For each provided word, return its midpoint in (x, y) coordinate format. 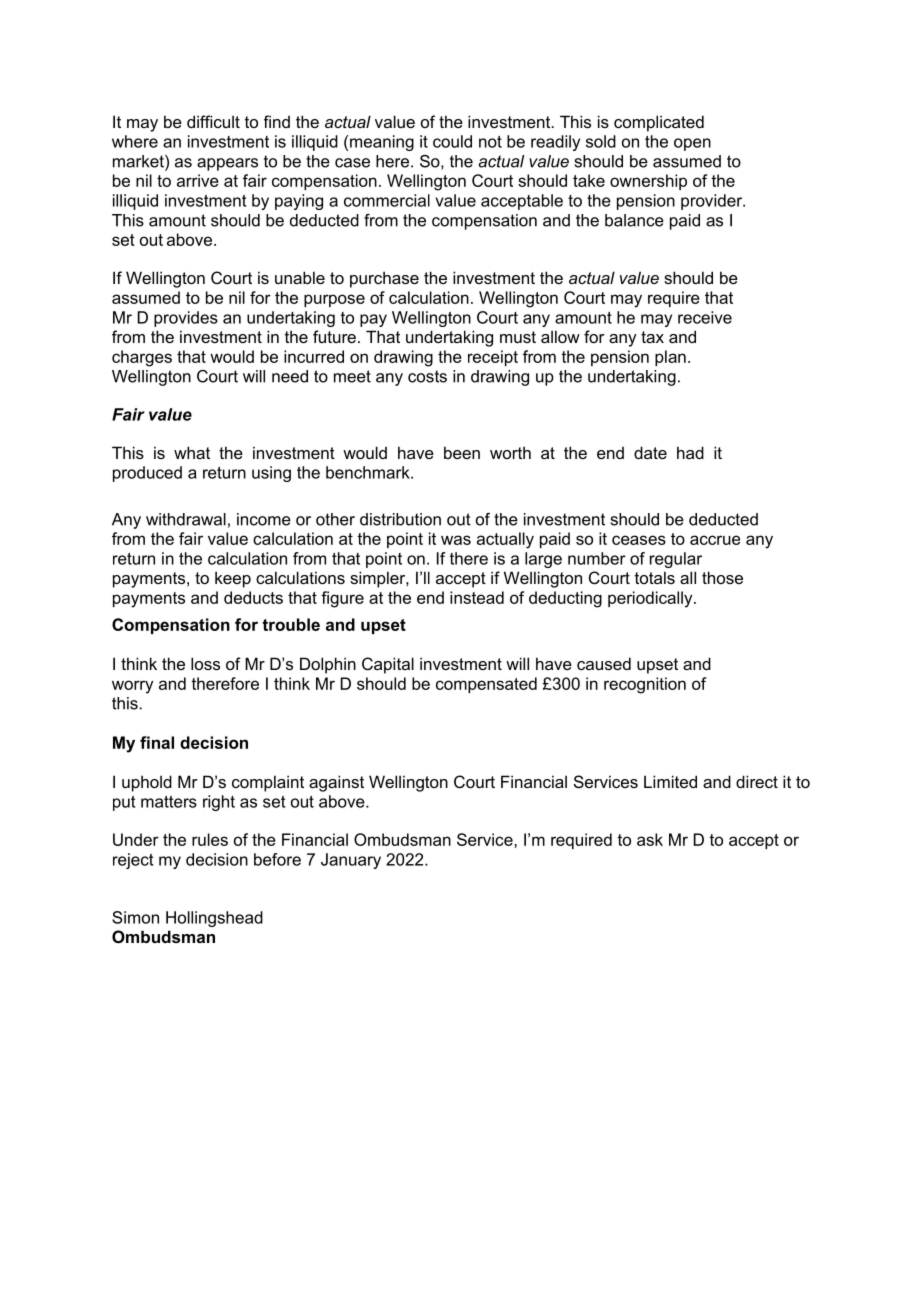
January (351, 861)
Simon (135, 917)
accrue (715, 540)
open (692, 144)
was (456, 540)
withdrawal (186, 519)
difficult (213, 121)
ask (650, 839)
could (452, 141)
